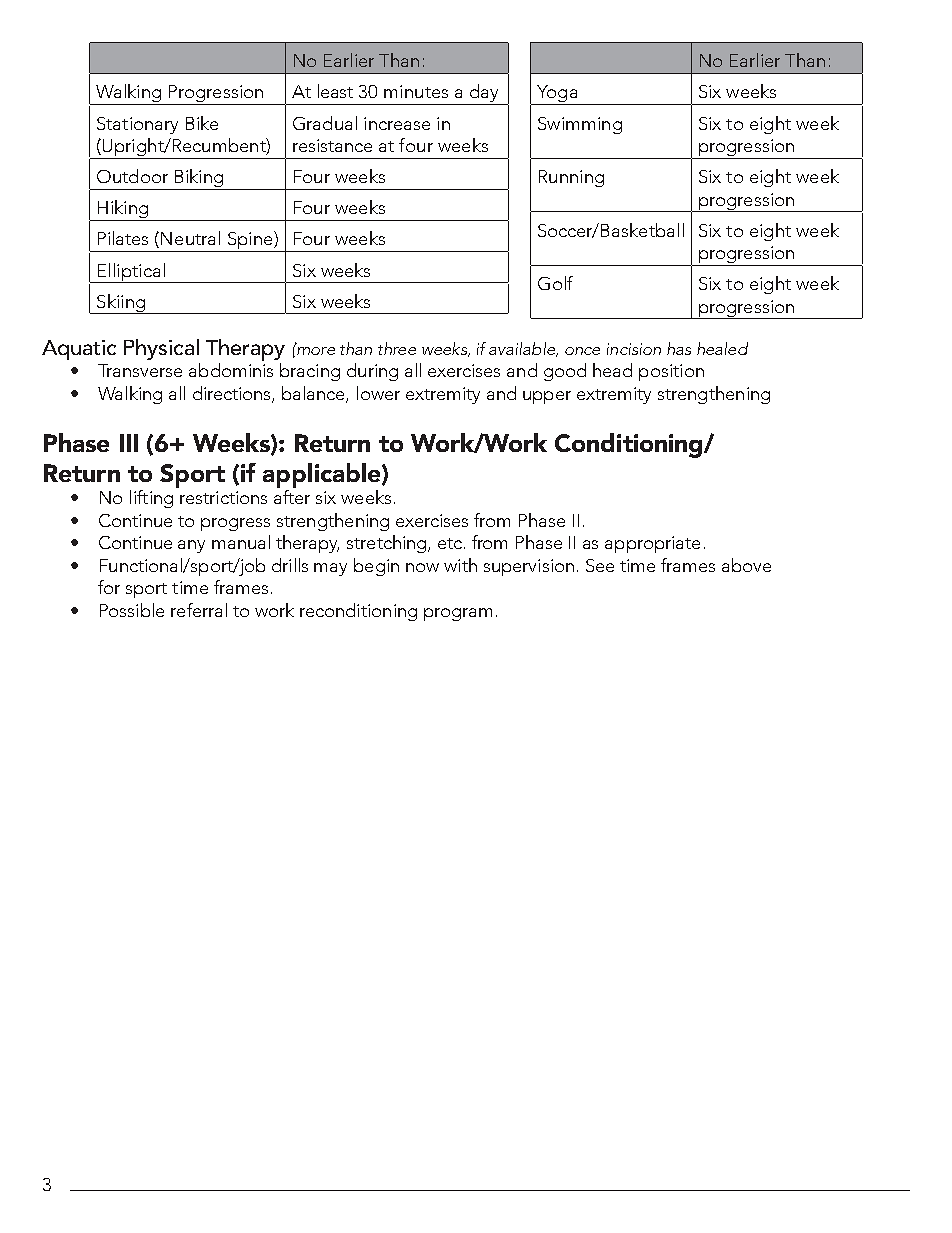  Describe the element at coordinates (571, 178) in the screenshot. I see `Running` at that location.
